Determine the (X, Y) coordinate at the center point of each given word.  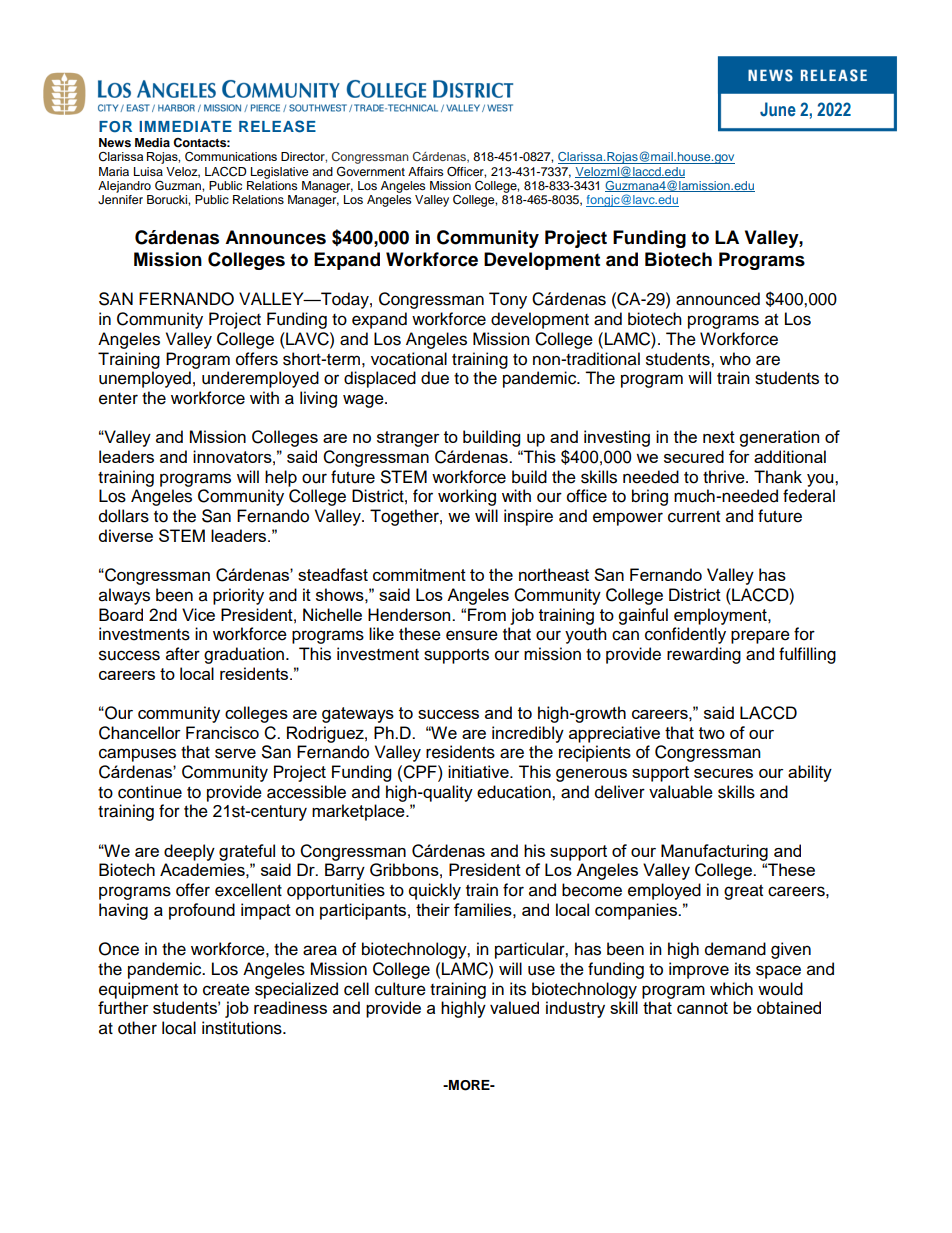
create (226, 990)
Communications (231, 157)
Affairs (426, 171)
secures (723, 773)
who (735, 359)
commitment (419, 574)
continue (150, 792)
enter (118, 399)
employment (721, 616)
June (778, 109)
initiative (479, 771)
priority (238, 596)
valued (514, 1007)
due (435, 378)
